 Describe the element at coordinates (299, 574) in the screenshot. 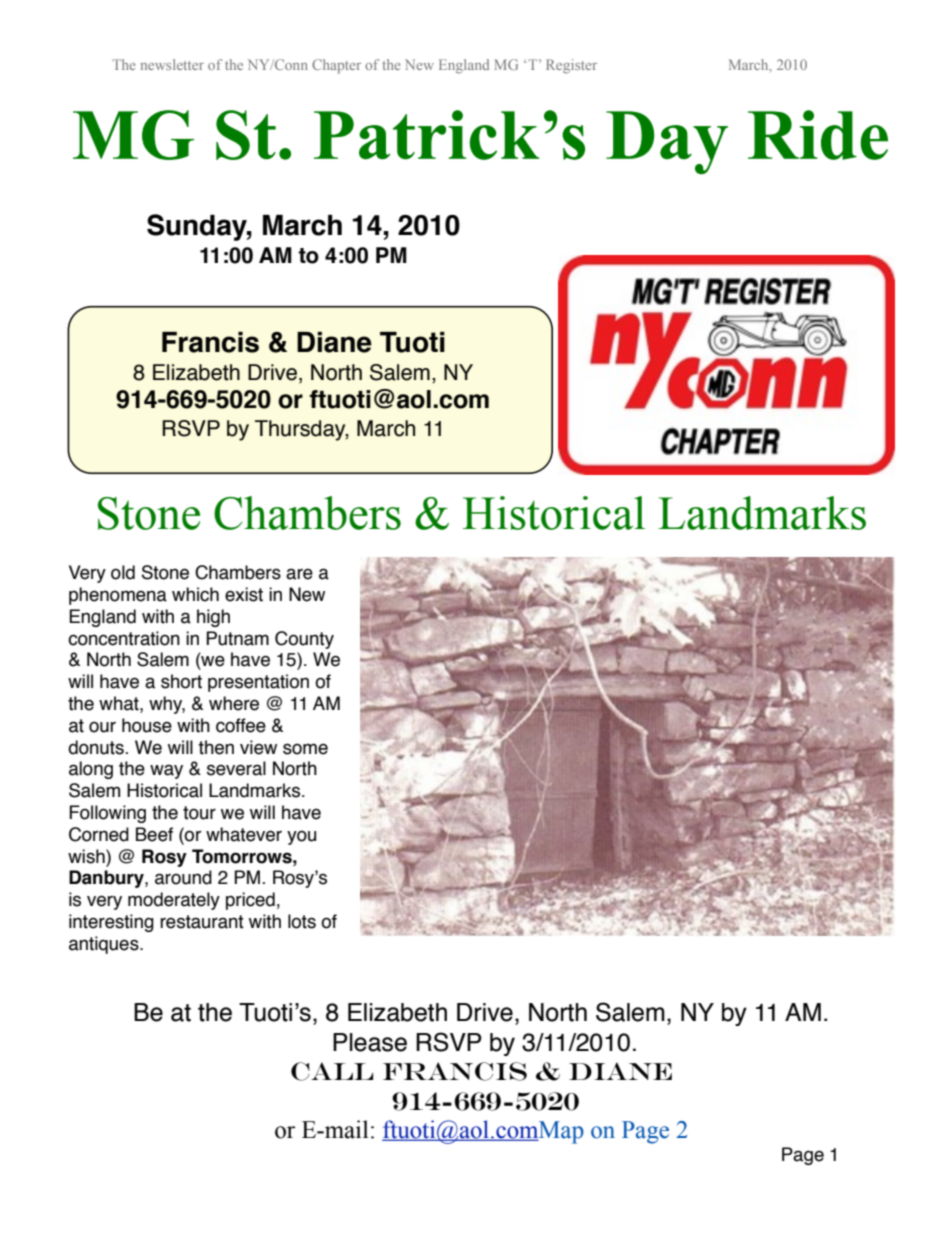

I see `are` at that location.
